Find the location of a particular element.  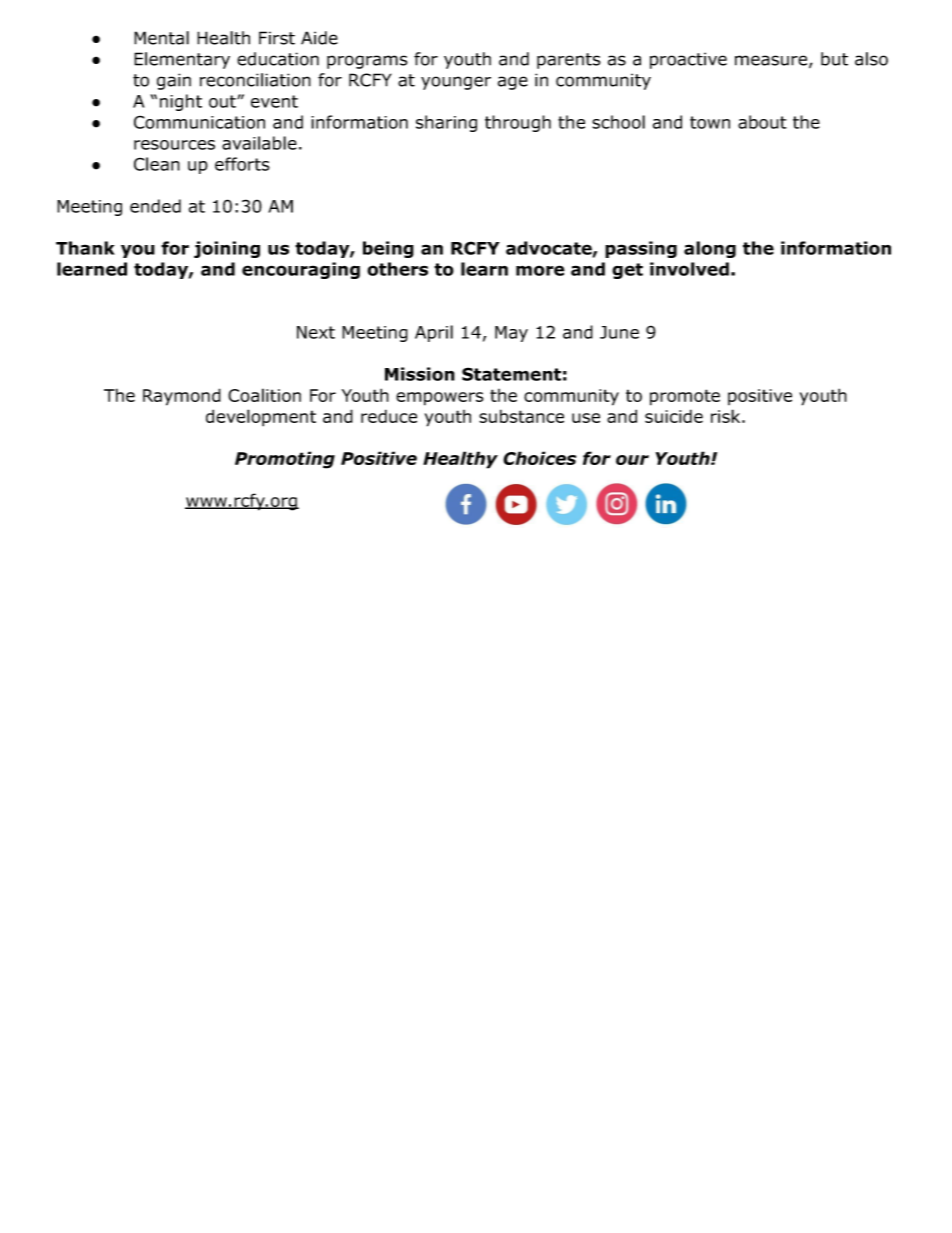

but is located at coordinates (834, 59).
